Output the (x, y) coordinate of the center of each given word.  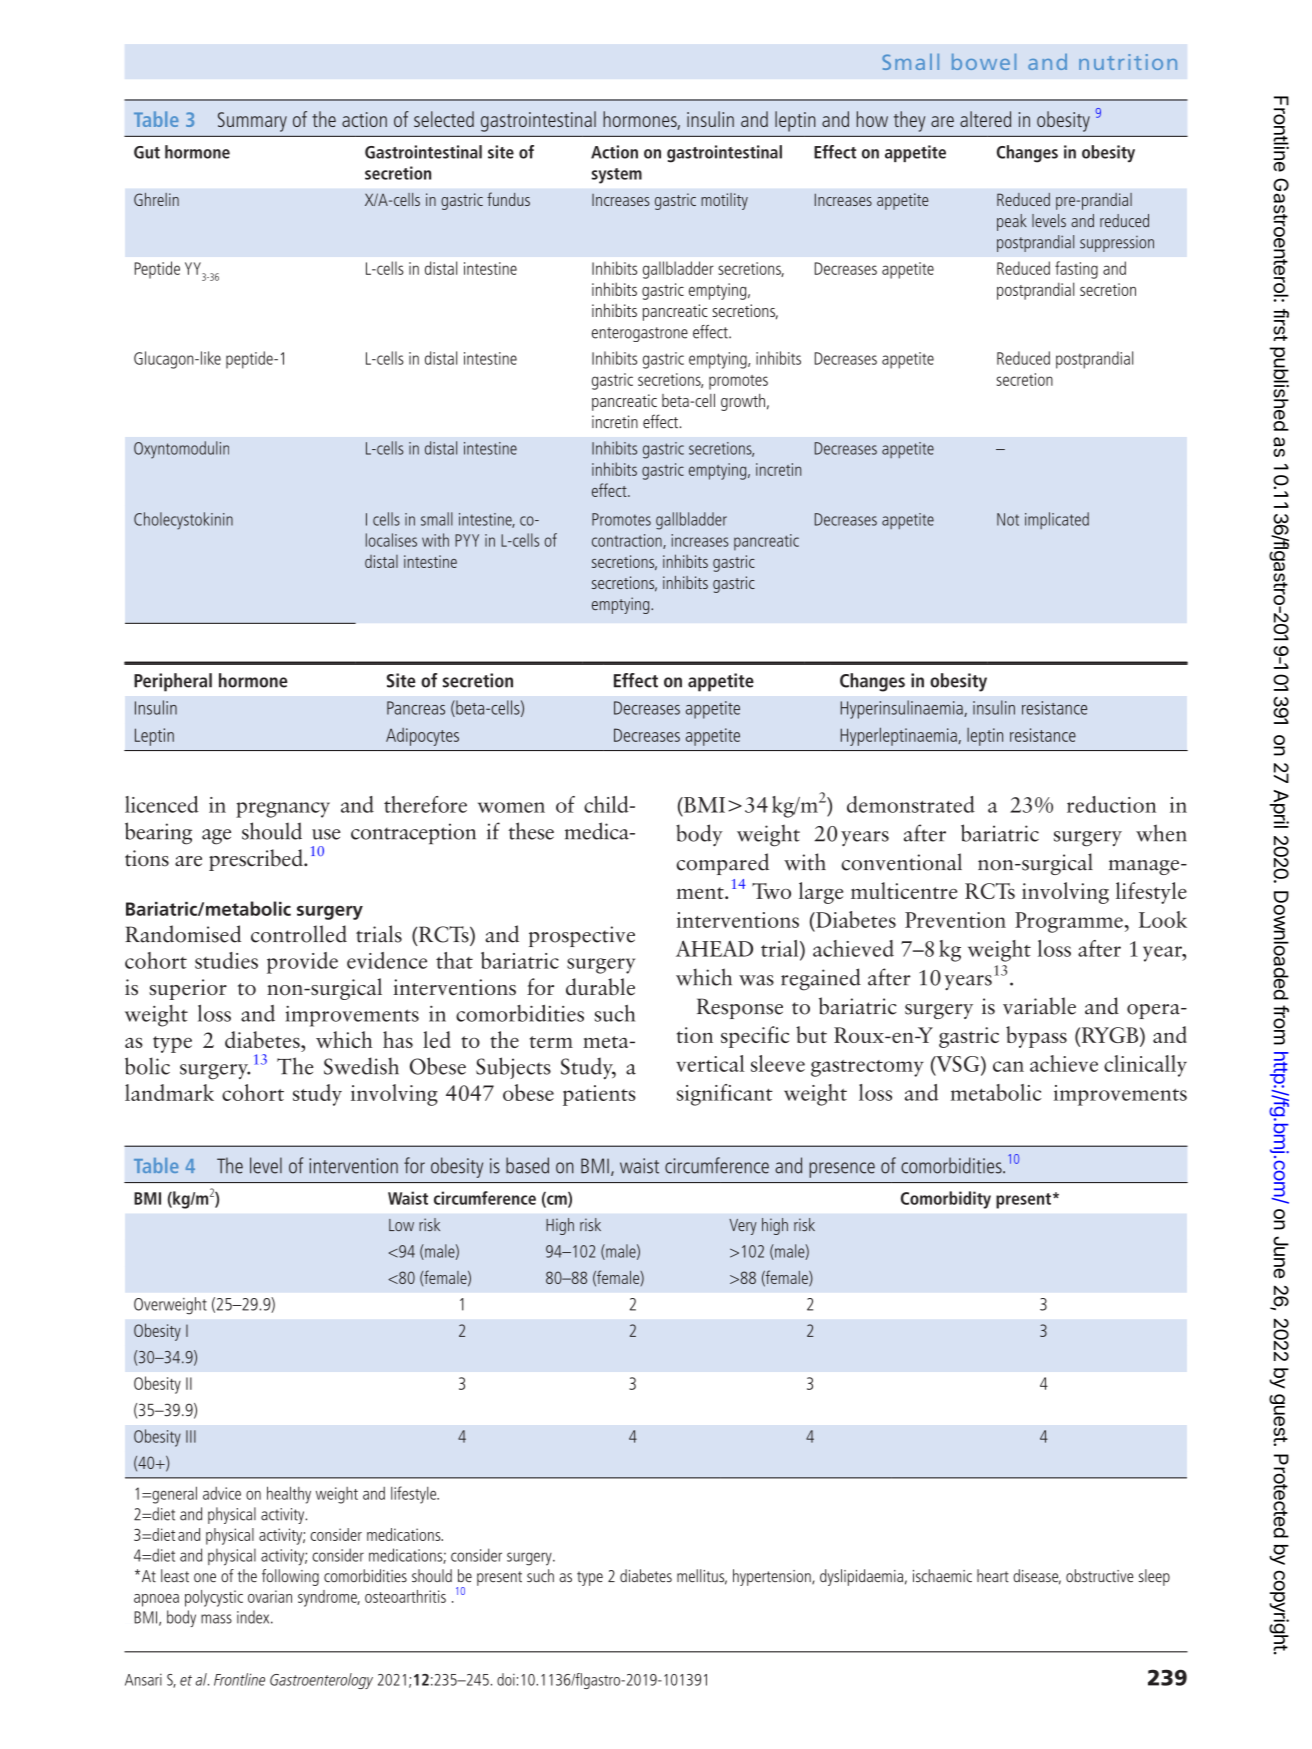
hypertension (773, 1577)
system (617, 176)
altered (985, 119)
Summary (252, 122)
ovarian (270, 1596)
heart (993, 1576)
